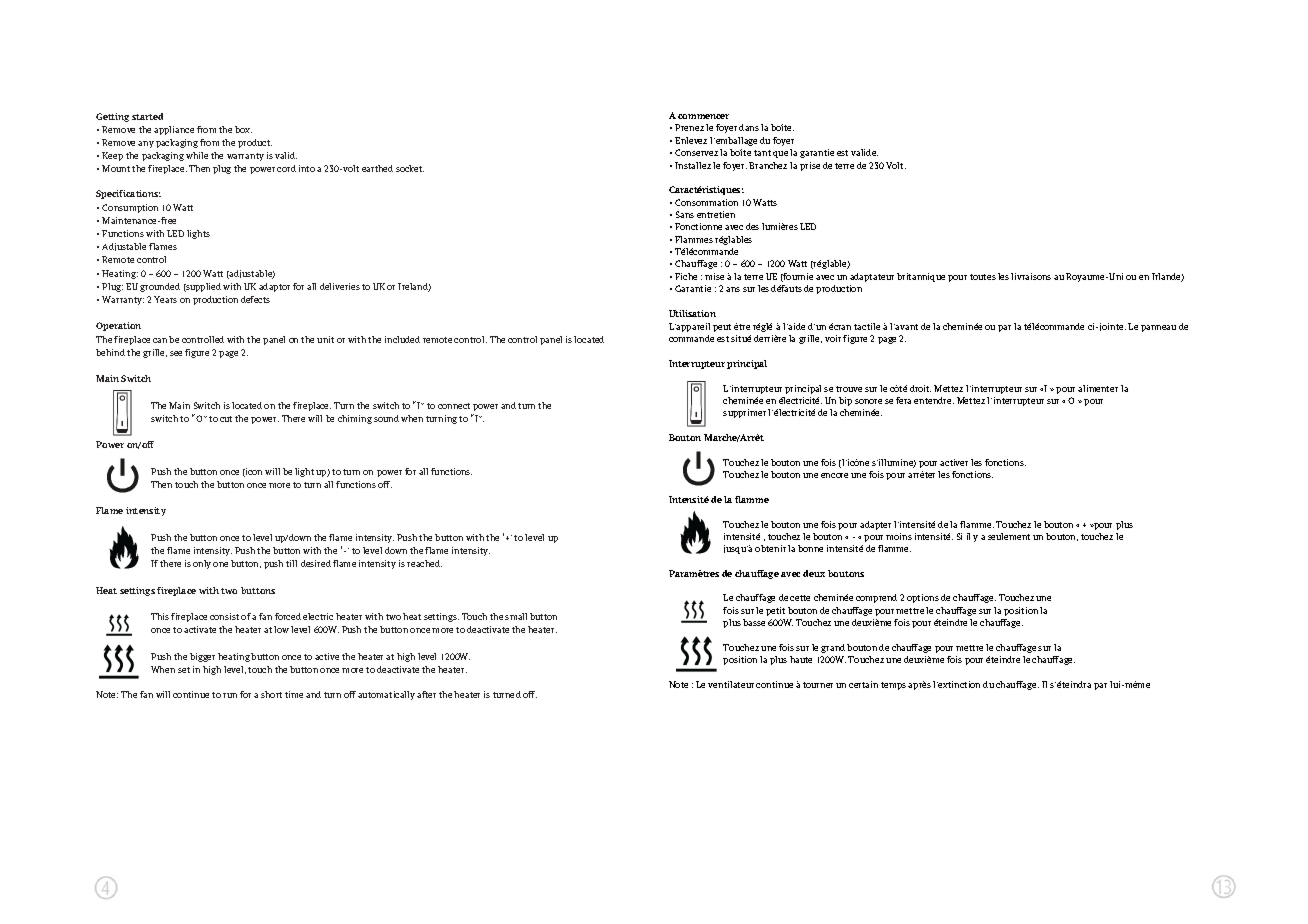 The image size is (1308, 924). I want to click on box, so click(243, 129).
